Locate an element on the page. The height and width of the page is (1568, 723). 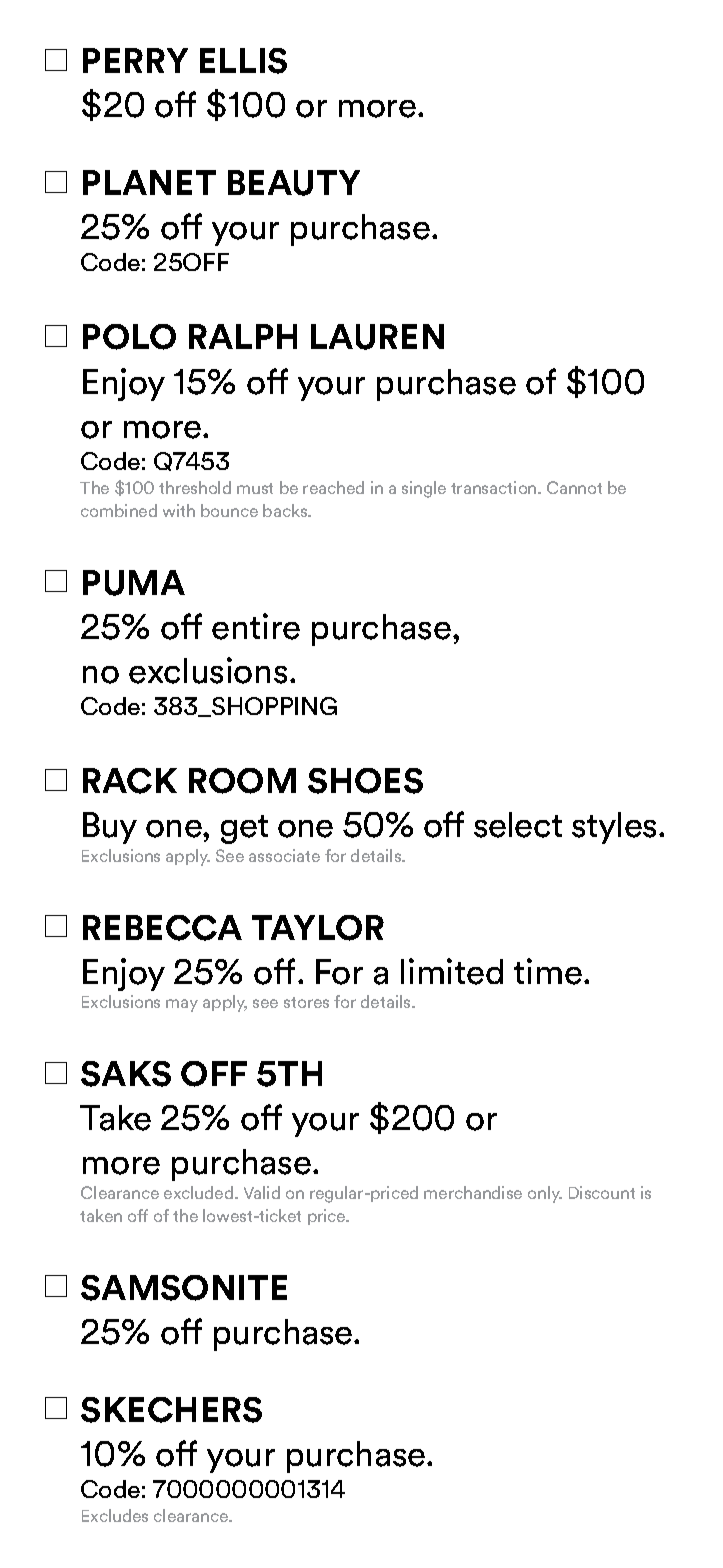
Valid is located at coordinates (262, 1192).
